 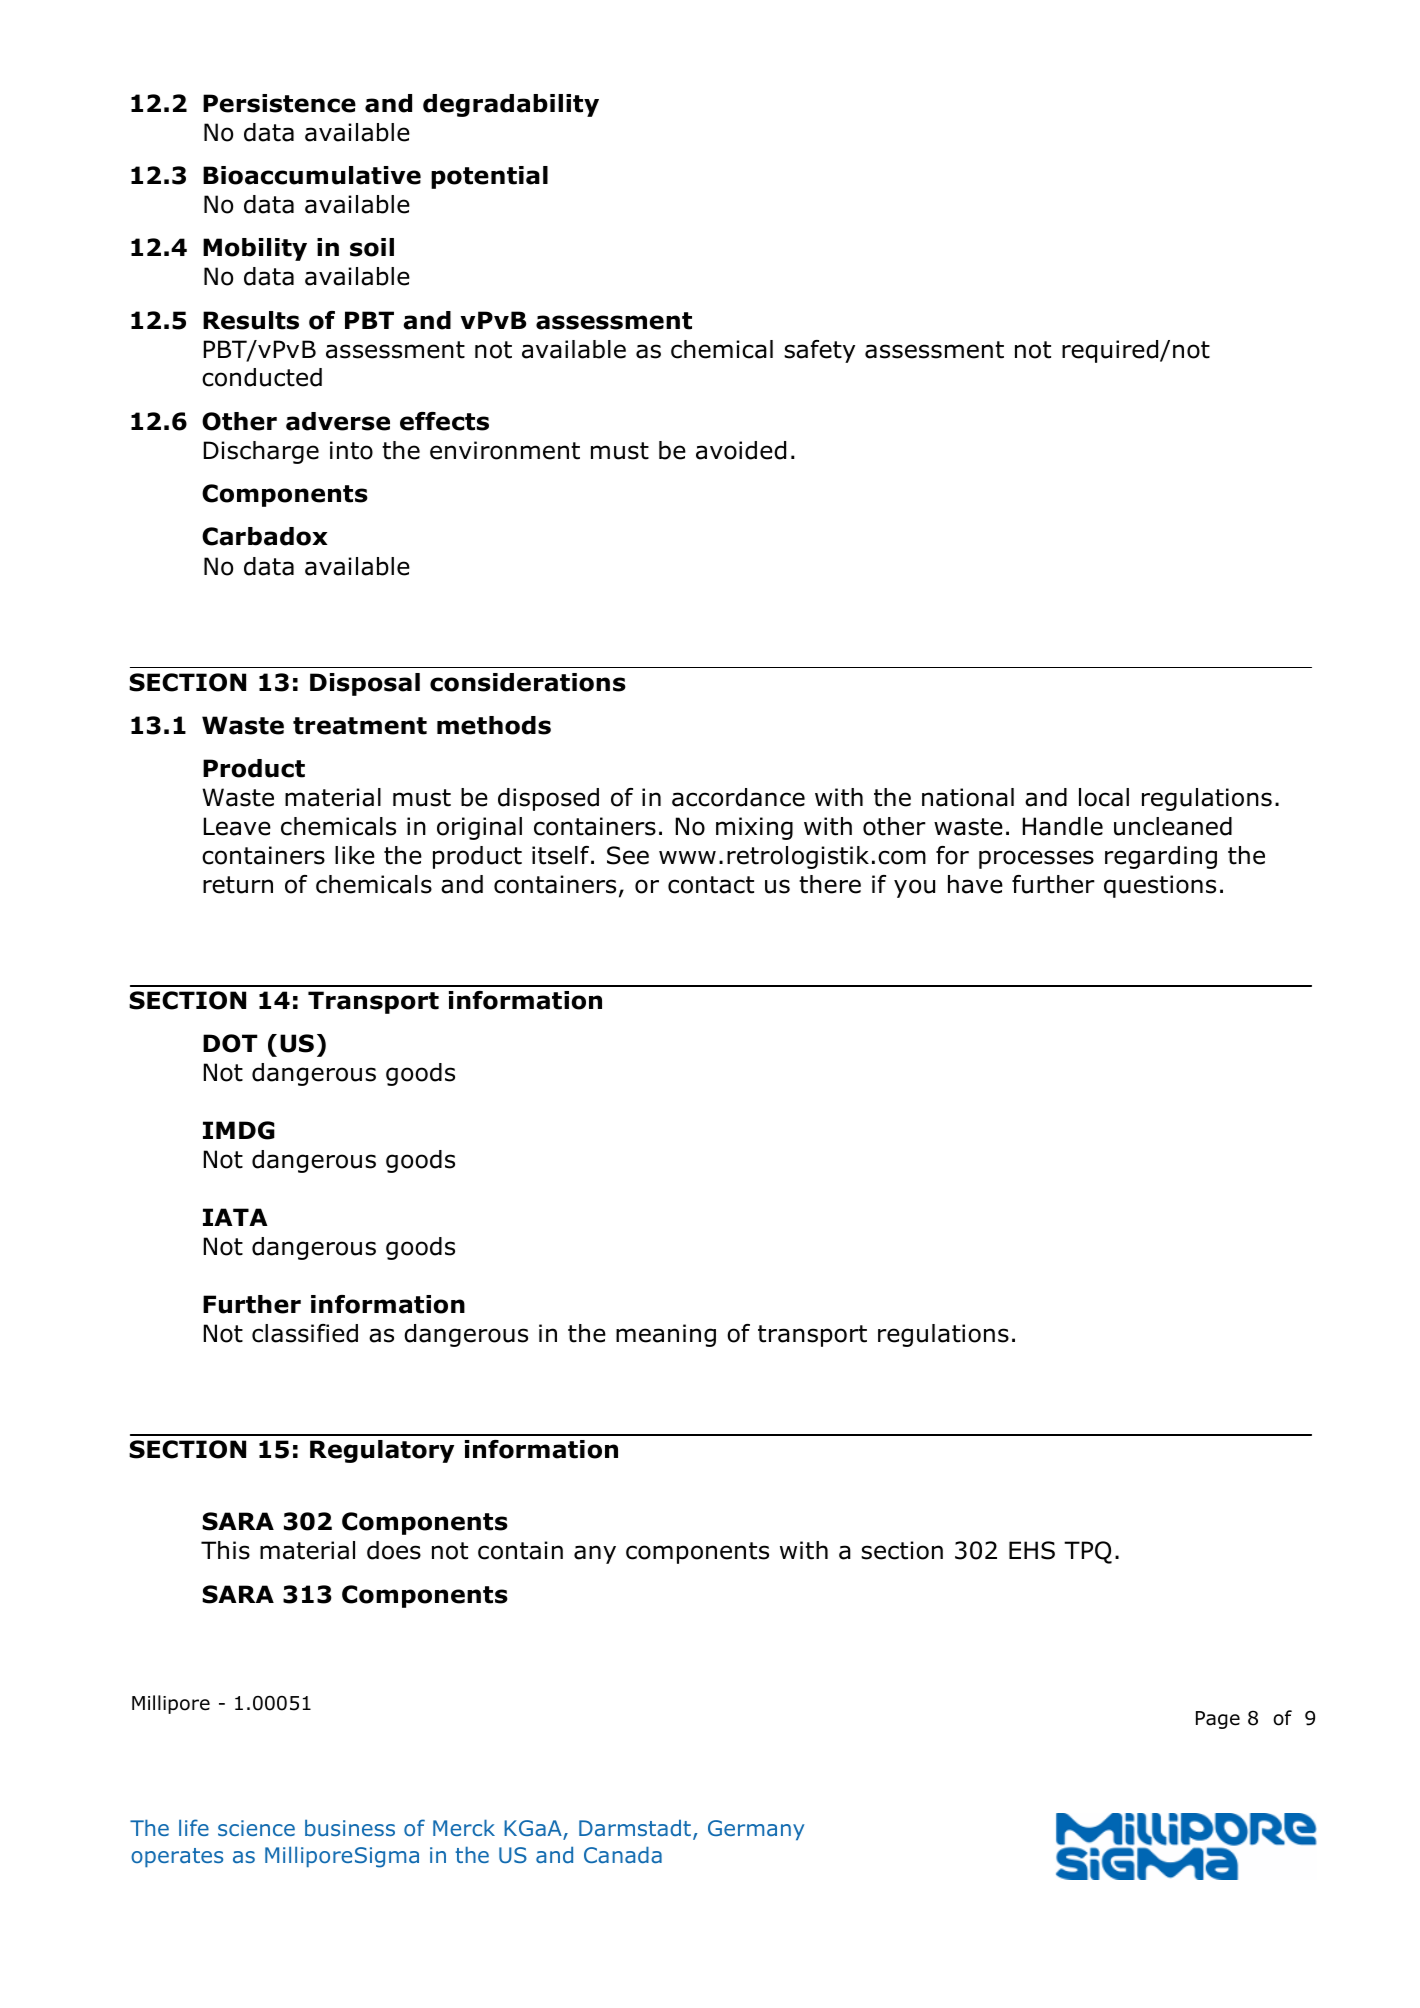 What do you see at coordinates (711, 885) in the screenshot?
I see `contact` at bounding box center [711, 885].
